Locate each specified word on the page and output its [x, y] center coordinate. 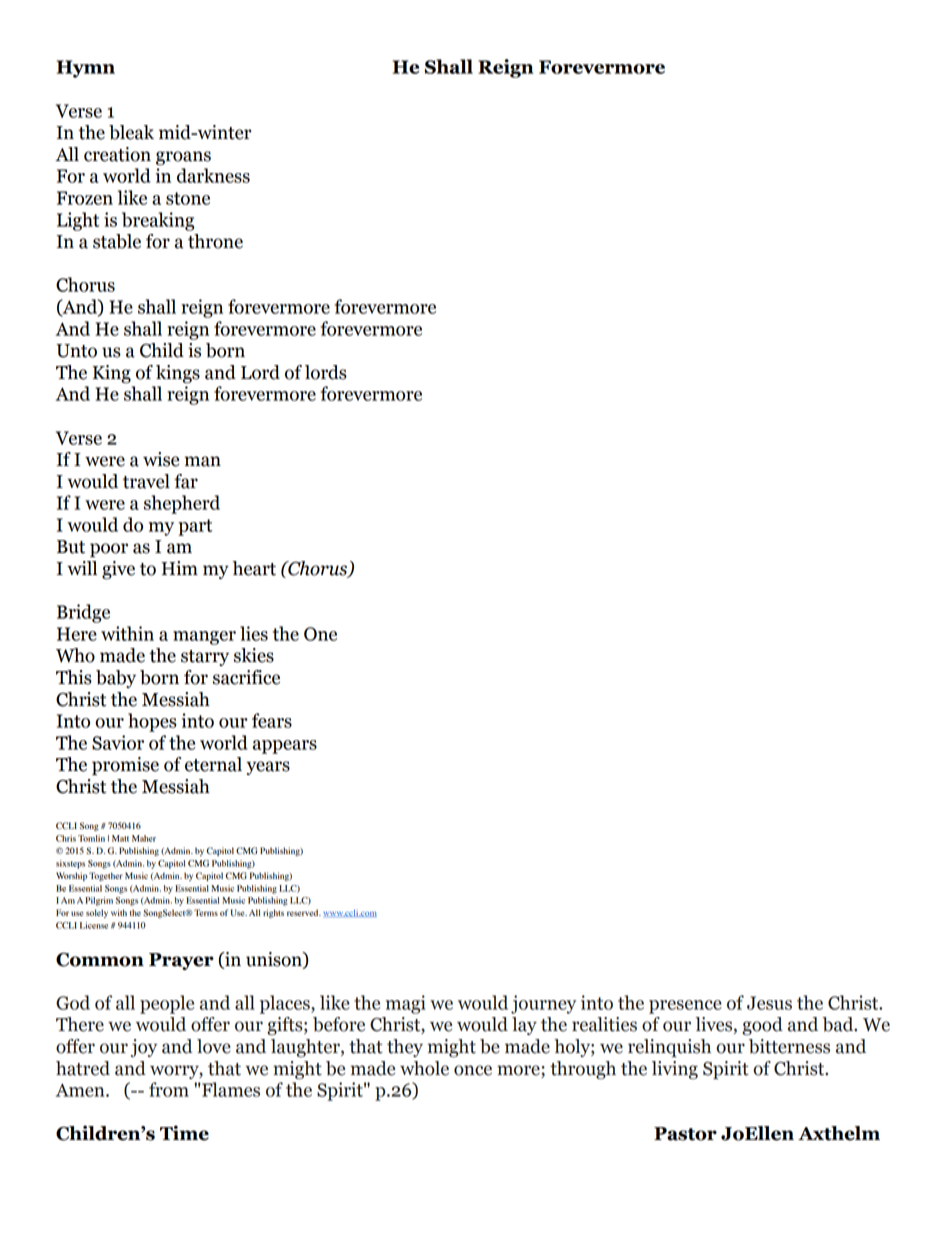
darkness [213, 175]
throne [215, 241]
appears [285, 747]
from [169, 1089]
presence [685, 1007]
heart [254, 568]
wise [161, 459]
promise [125, 766]
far [186, 481]
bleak [131, 132]
